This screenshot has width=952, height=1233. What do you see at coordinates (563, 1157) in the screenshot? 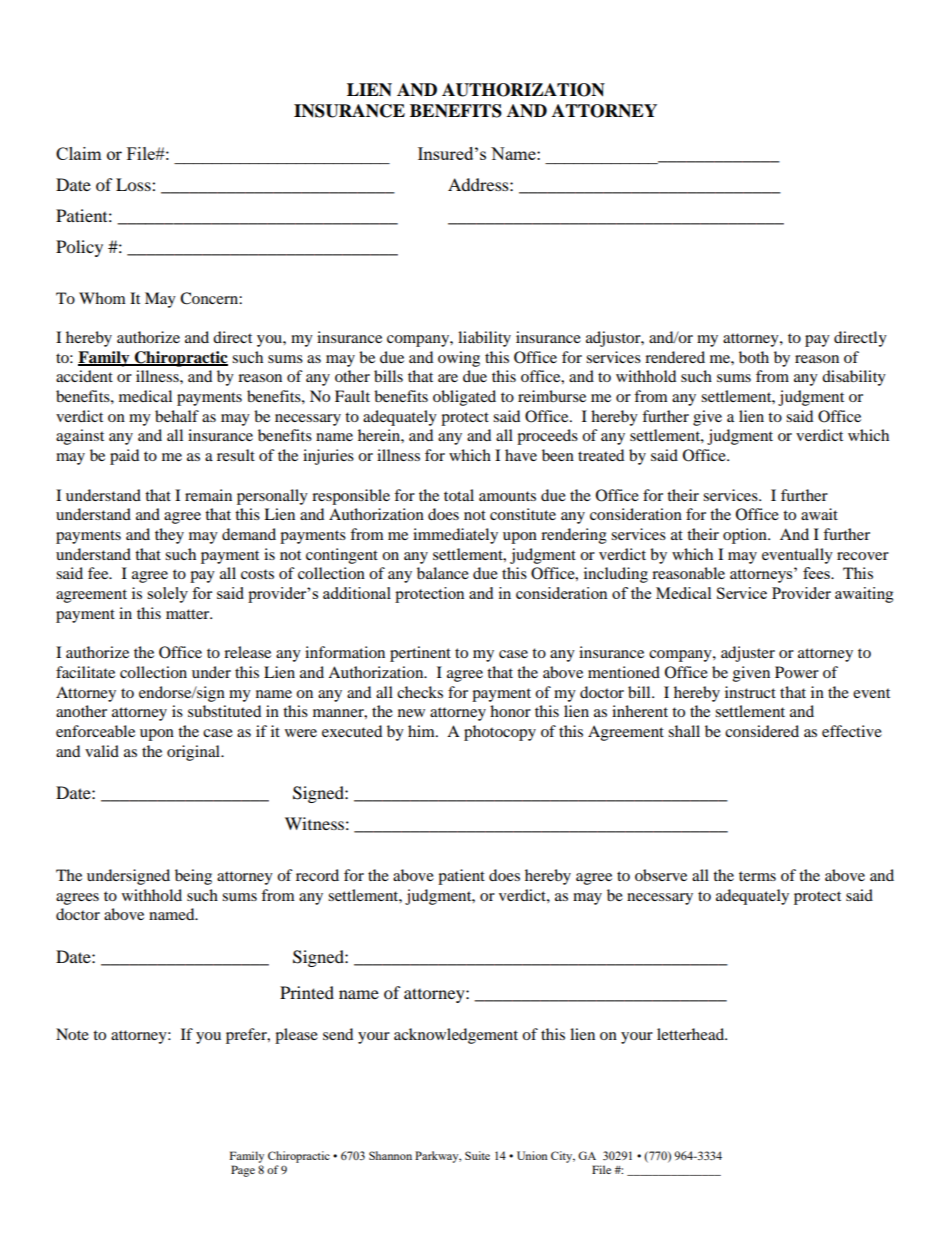
I see `City` at bounding box center [563, 1157].
